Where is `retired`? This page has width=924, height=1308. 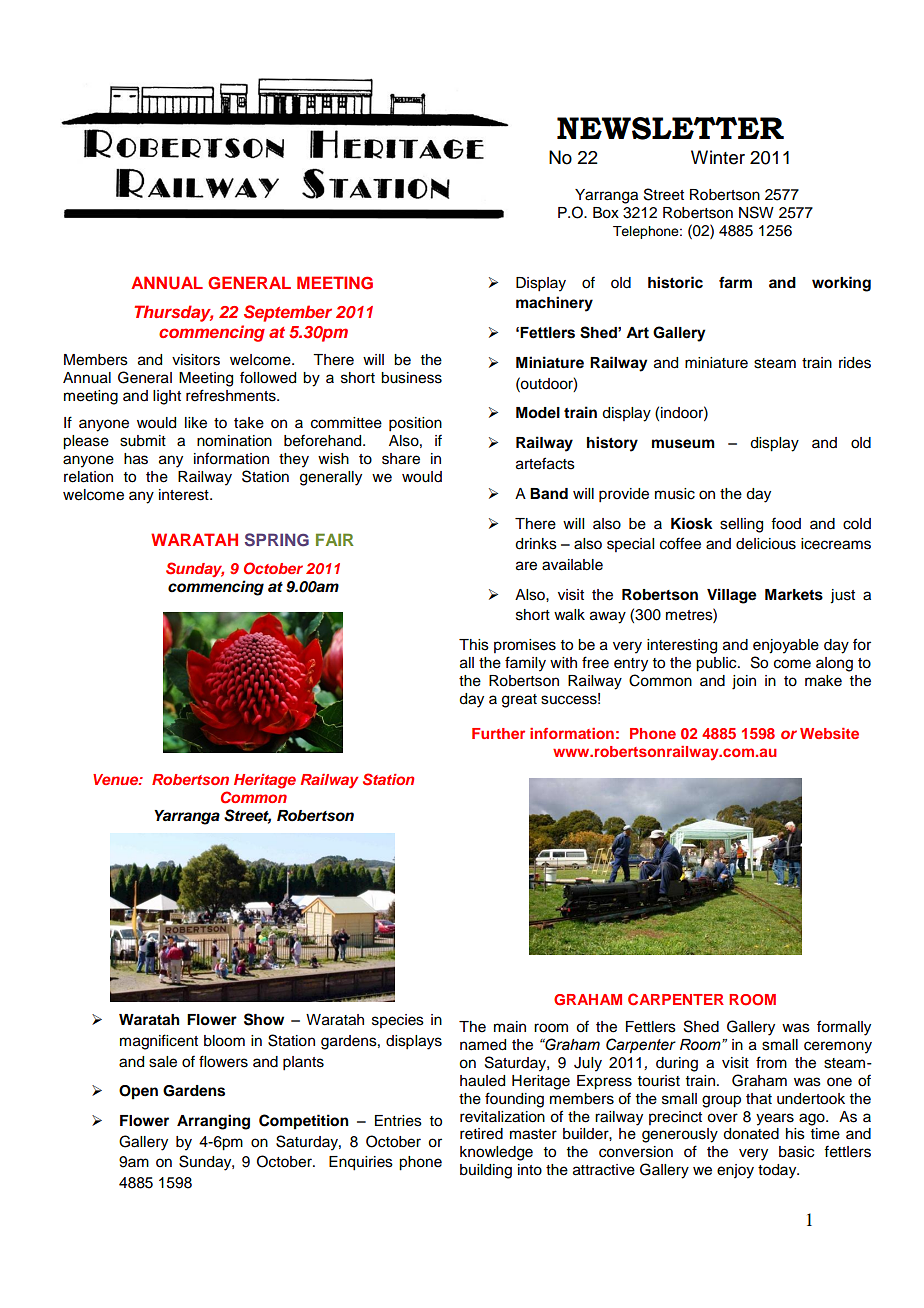
retired is located at coordinates (481, 1134).
